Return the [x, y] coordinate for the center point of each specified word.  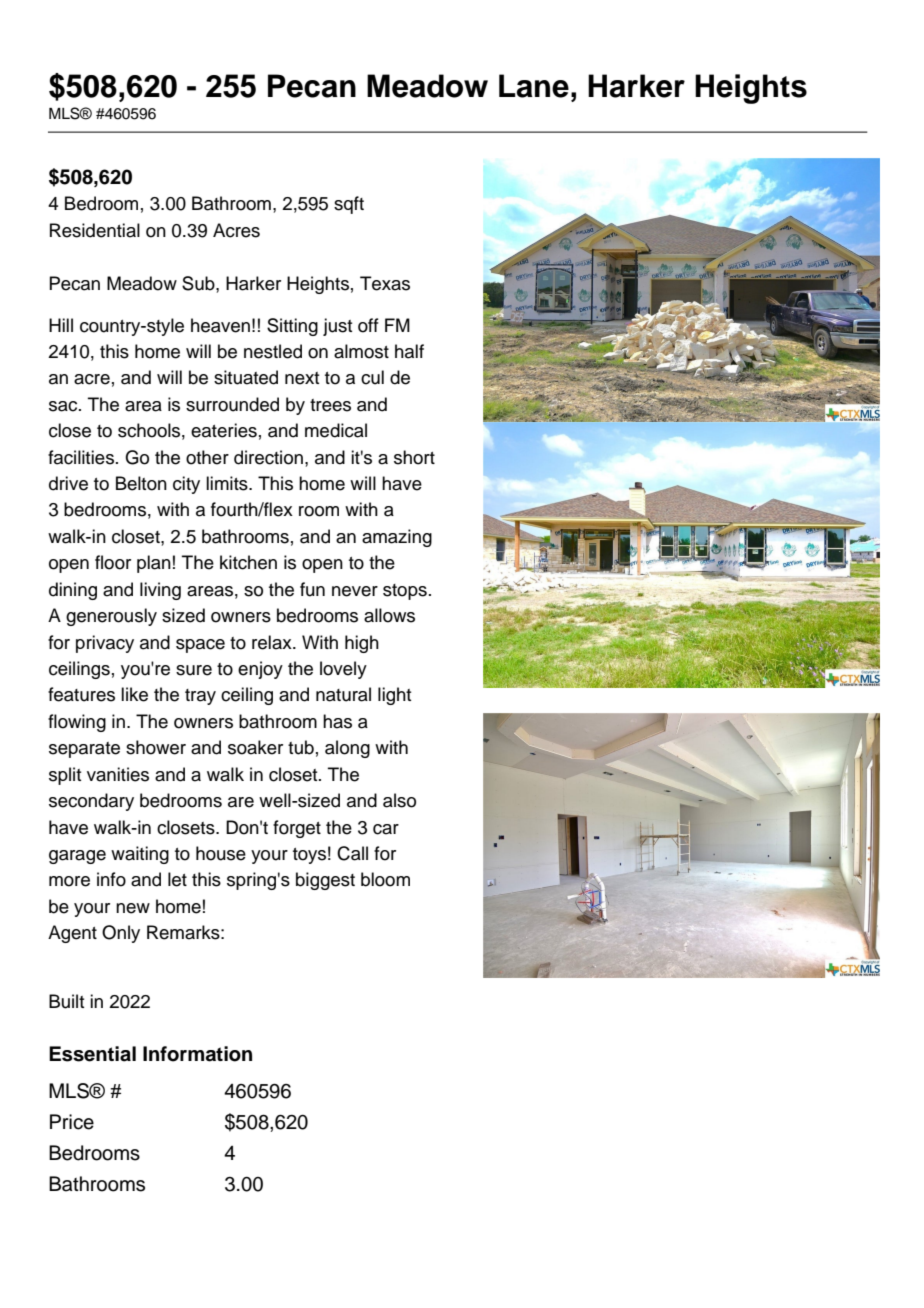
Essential [92, 1054]
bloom [385, 879]
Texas [385, 283]
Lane [534, 86]
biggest [325, 881]
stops [405, 592]
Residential [95, 230]
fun [312, 589]
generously [111, 617]
